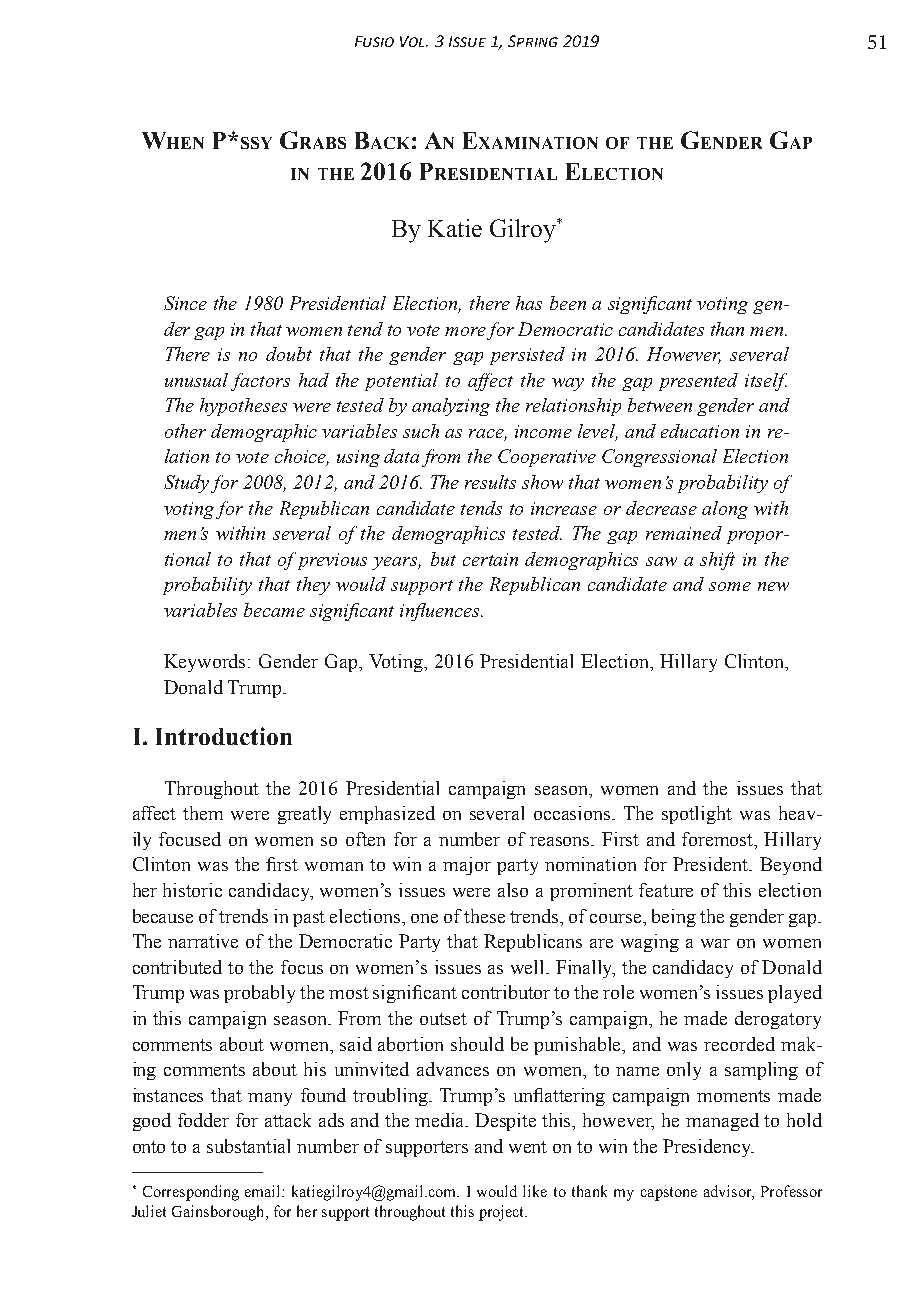 Image resolution: width=921 pixels, height=1316 pixels. Describe the element at coordinates (568, 303) in the page. I see `been` at that location.
